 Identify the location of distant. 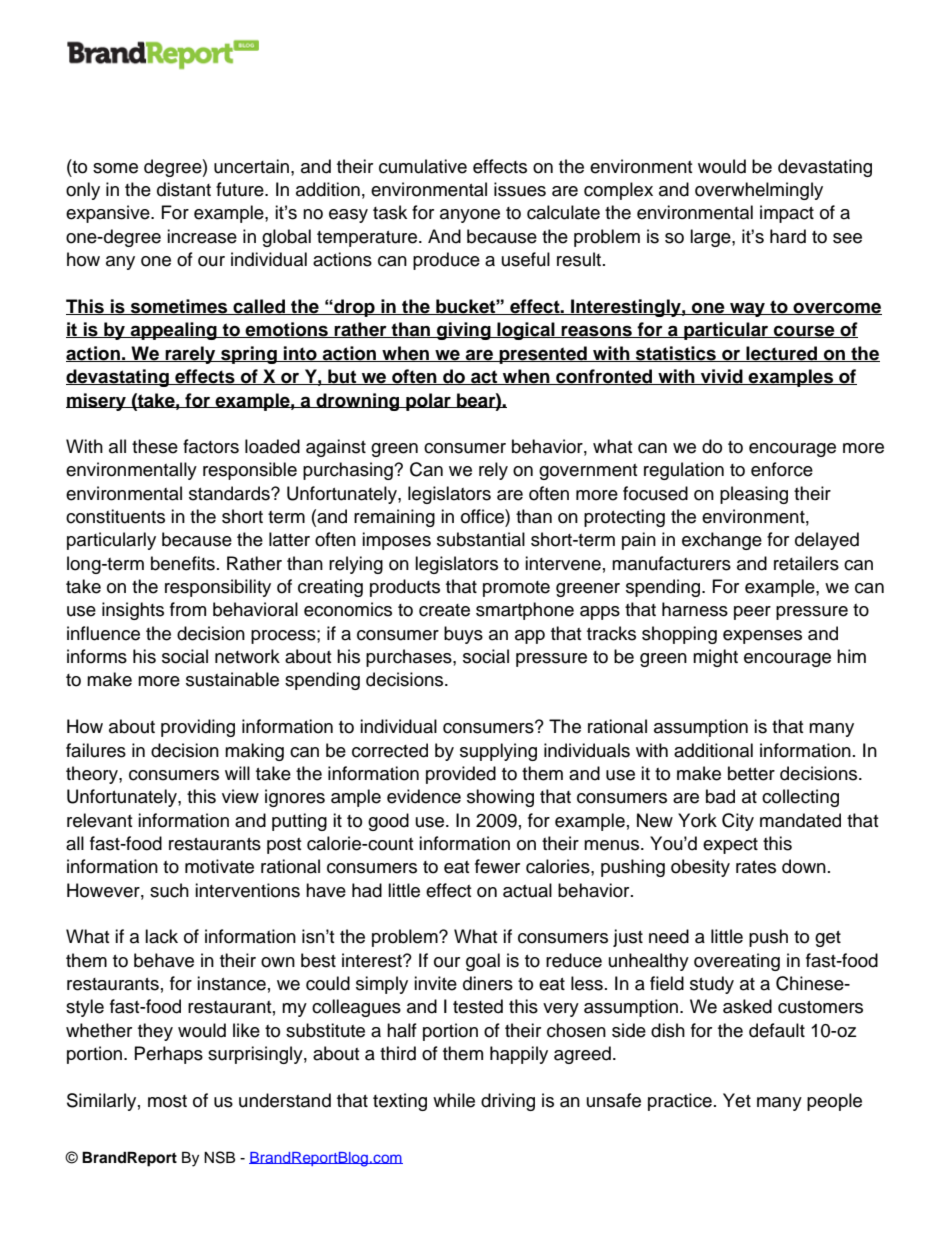
(184, 189).
